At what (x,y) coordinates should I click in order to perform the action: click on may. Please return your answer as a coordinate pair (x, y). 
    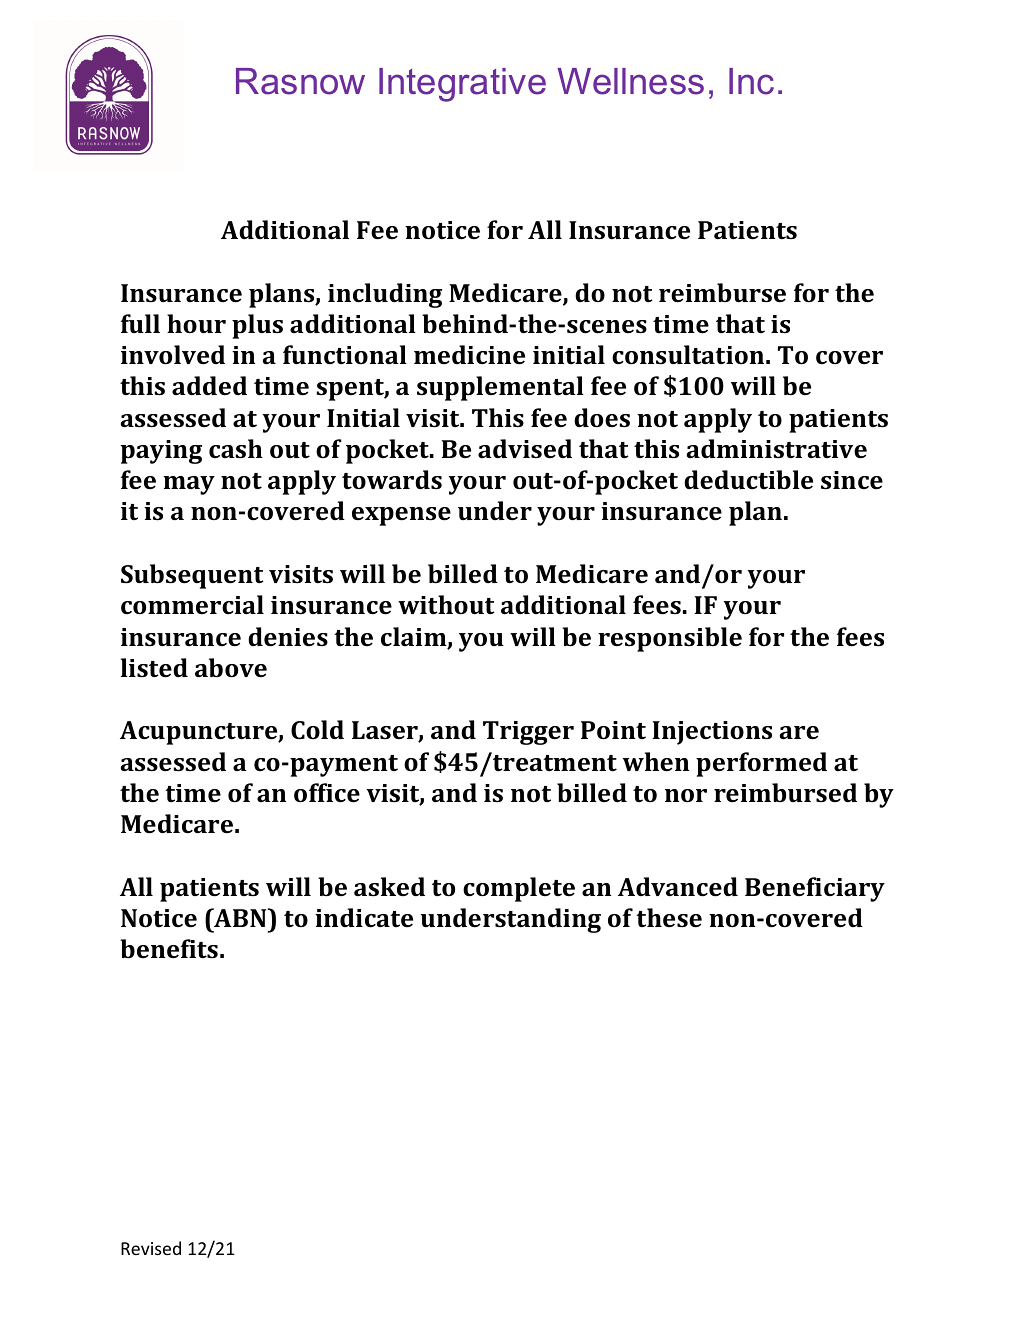
    Looking at the image, I should click on (189, 485).
